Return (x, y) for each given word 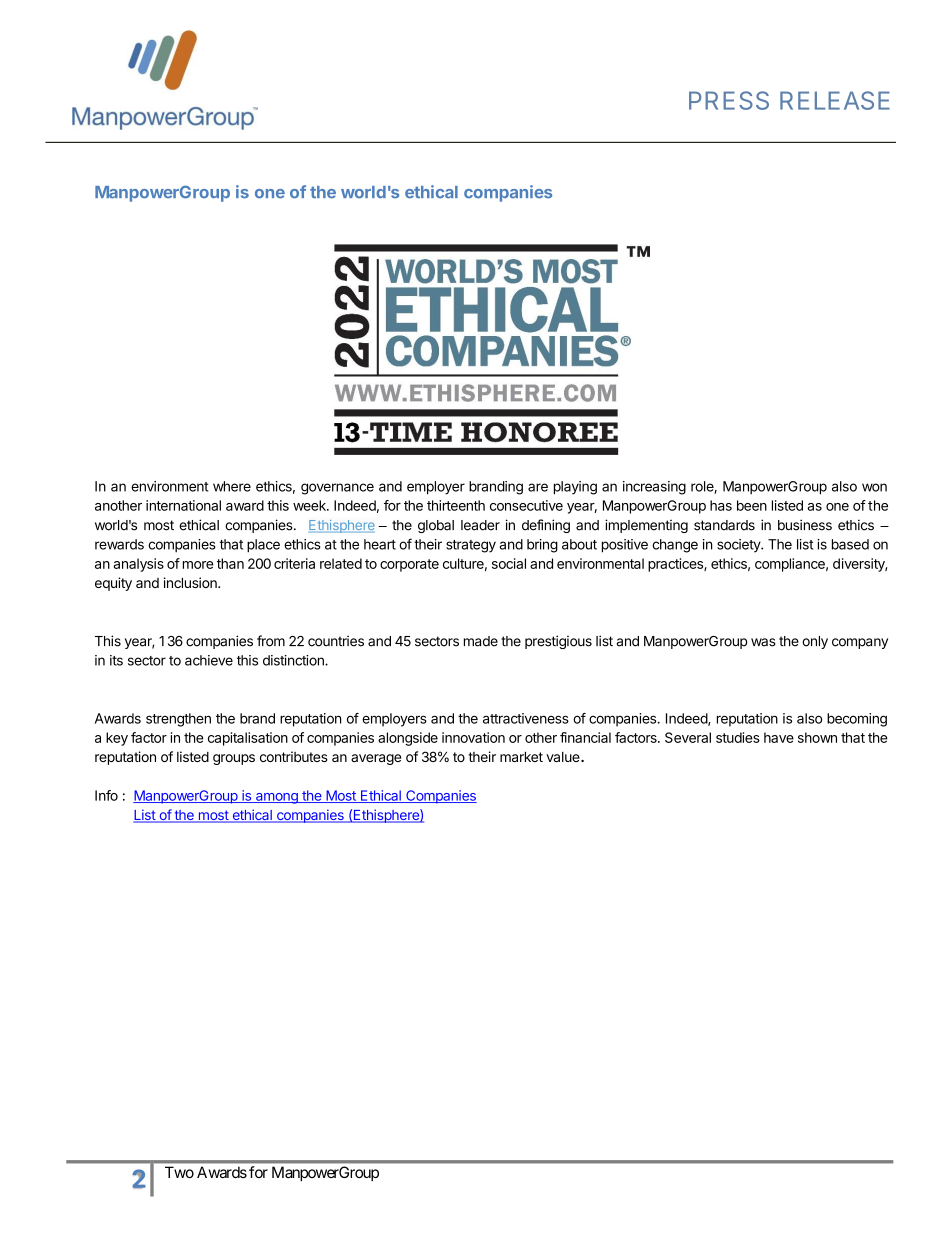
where (232, 486)
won (874, 487)
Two (179, 1172)
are (538, 487)
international (183, 505)
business (805, 525)
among (277, 798)
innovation (473, 737)
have (779, 737)
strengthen (178, 720)
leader (480, 525)
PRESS (729, 100)
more (198, 565)
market (521, 757)
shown (817, 737)
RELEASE (835, 100)
